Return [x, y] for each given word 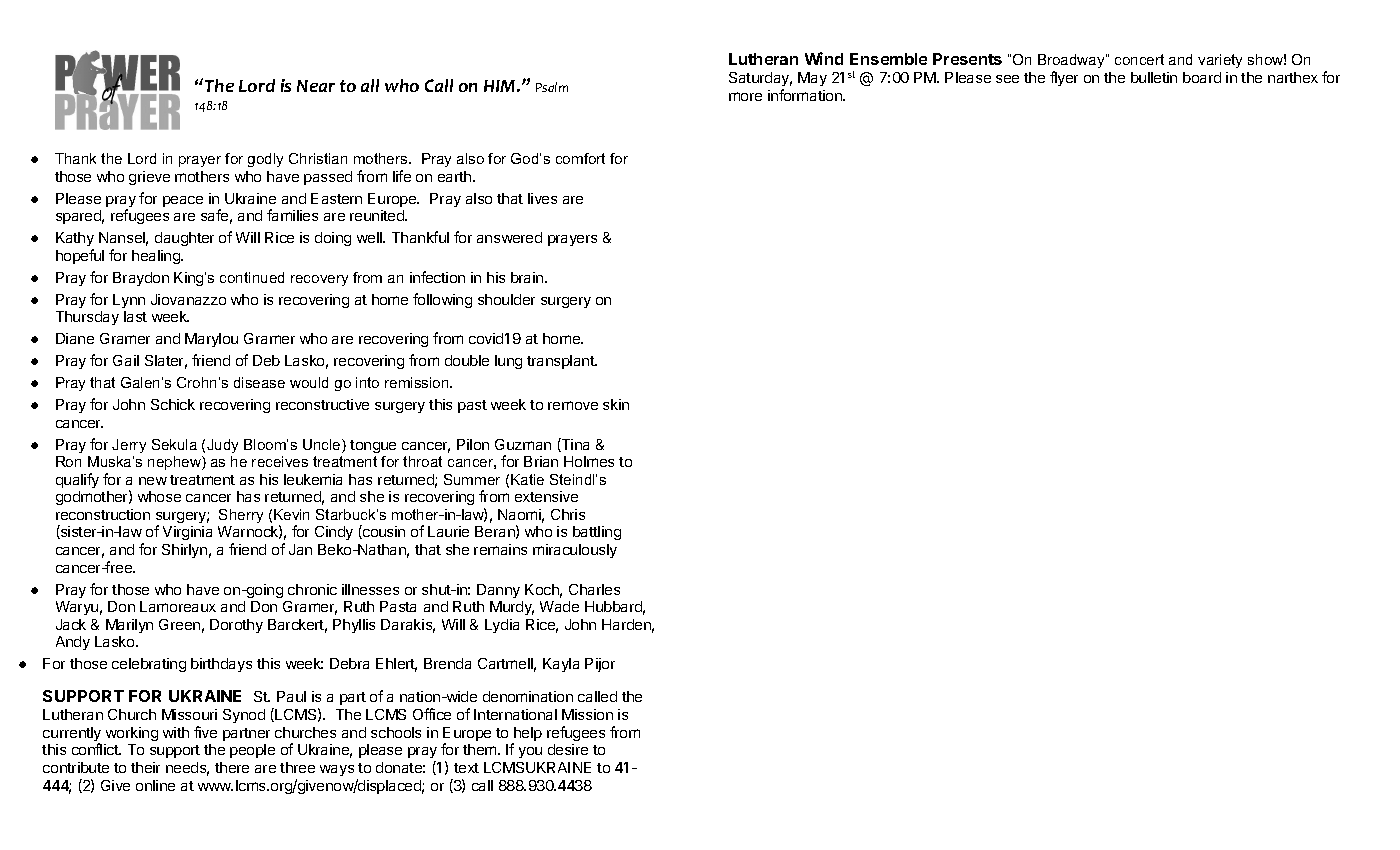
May [812, 79]
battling [597, 533]
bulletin [1154, 77]
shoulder [506, 299]
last [135, 316]
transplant [562, 362]
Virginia [187, 533]
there [232, 767]
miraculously [575, 551]
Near [316, 86]
